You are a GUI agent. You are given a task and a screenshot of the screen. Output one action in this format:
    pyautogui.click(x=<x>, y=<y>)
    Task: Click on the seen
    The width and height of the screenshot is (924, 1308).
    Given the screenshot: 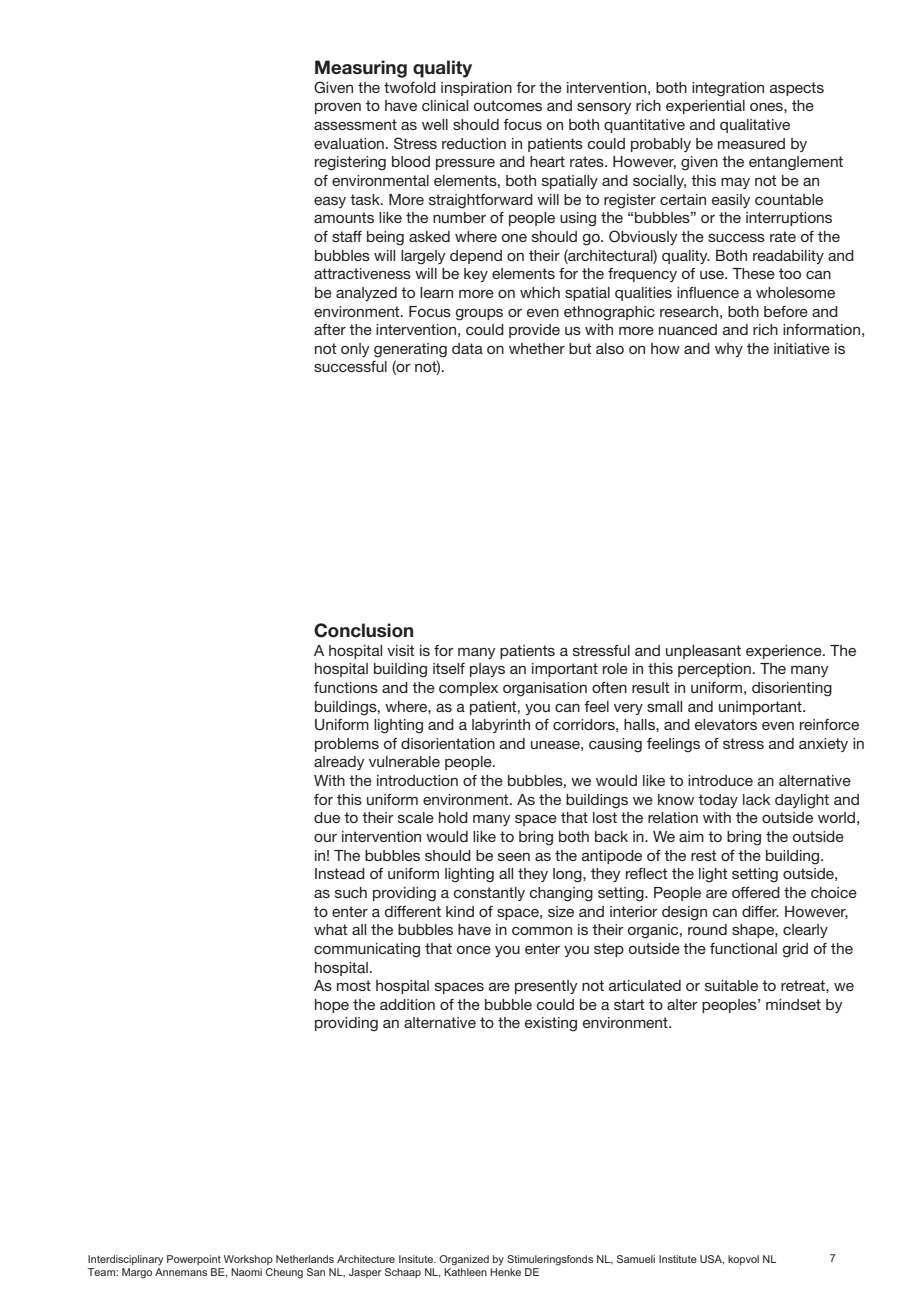 What is the action you would take?
    pyautogui.click(x=514, y=857)
